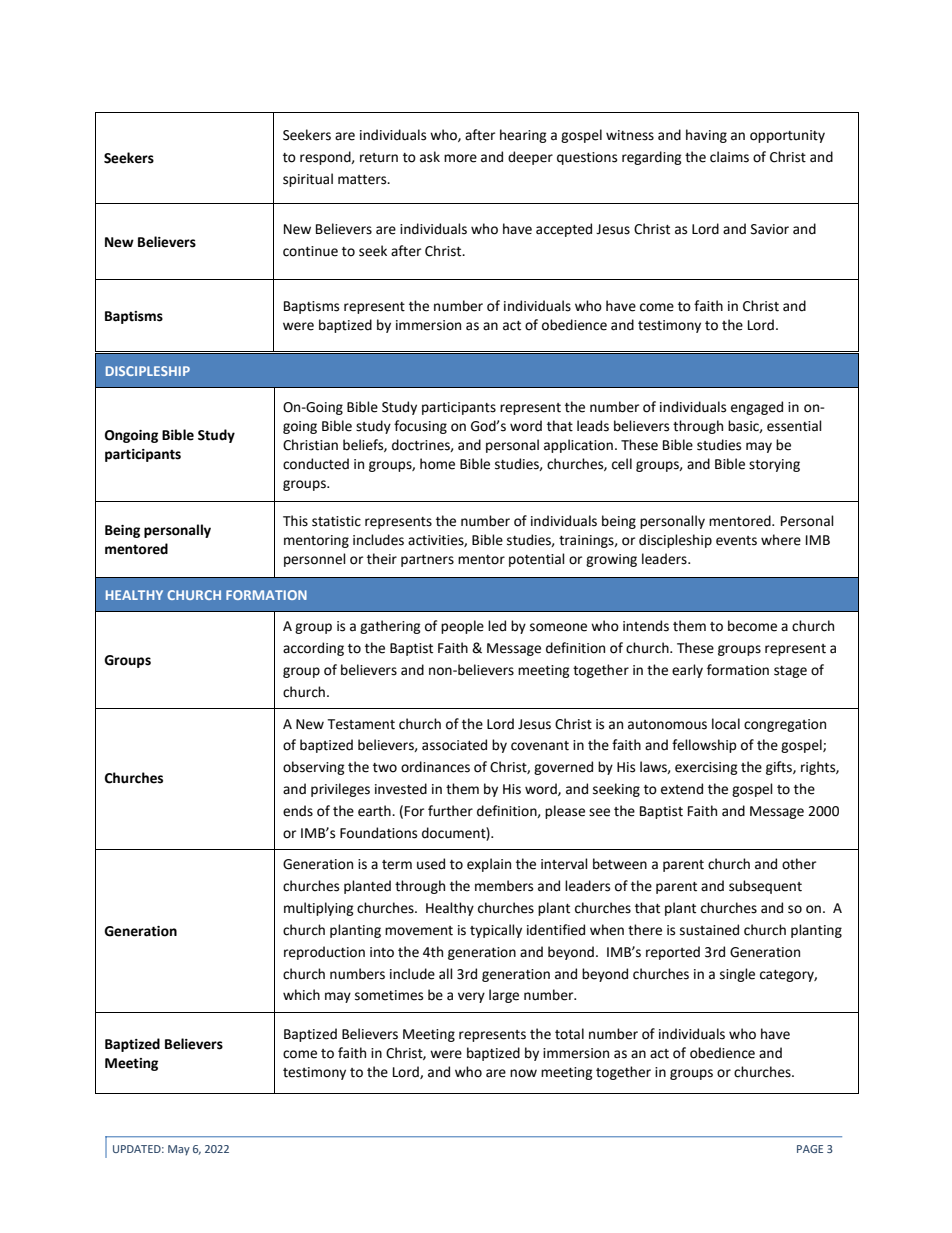 This screenshot has height=1233, width=952. I want to click on stage, so click(790, 672).
